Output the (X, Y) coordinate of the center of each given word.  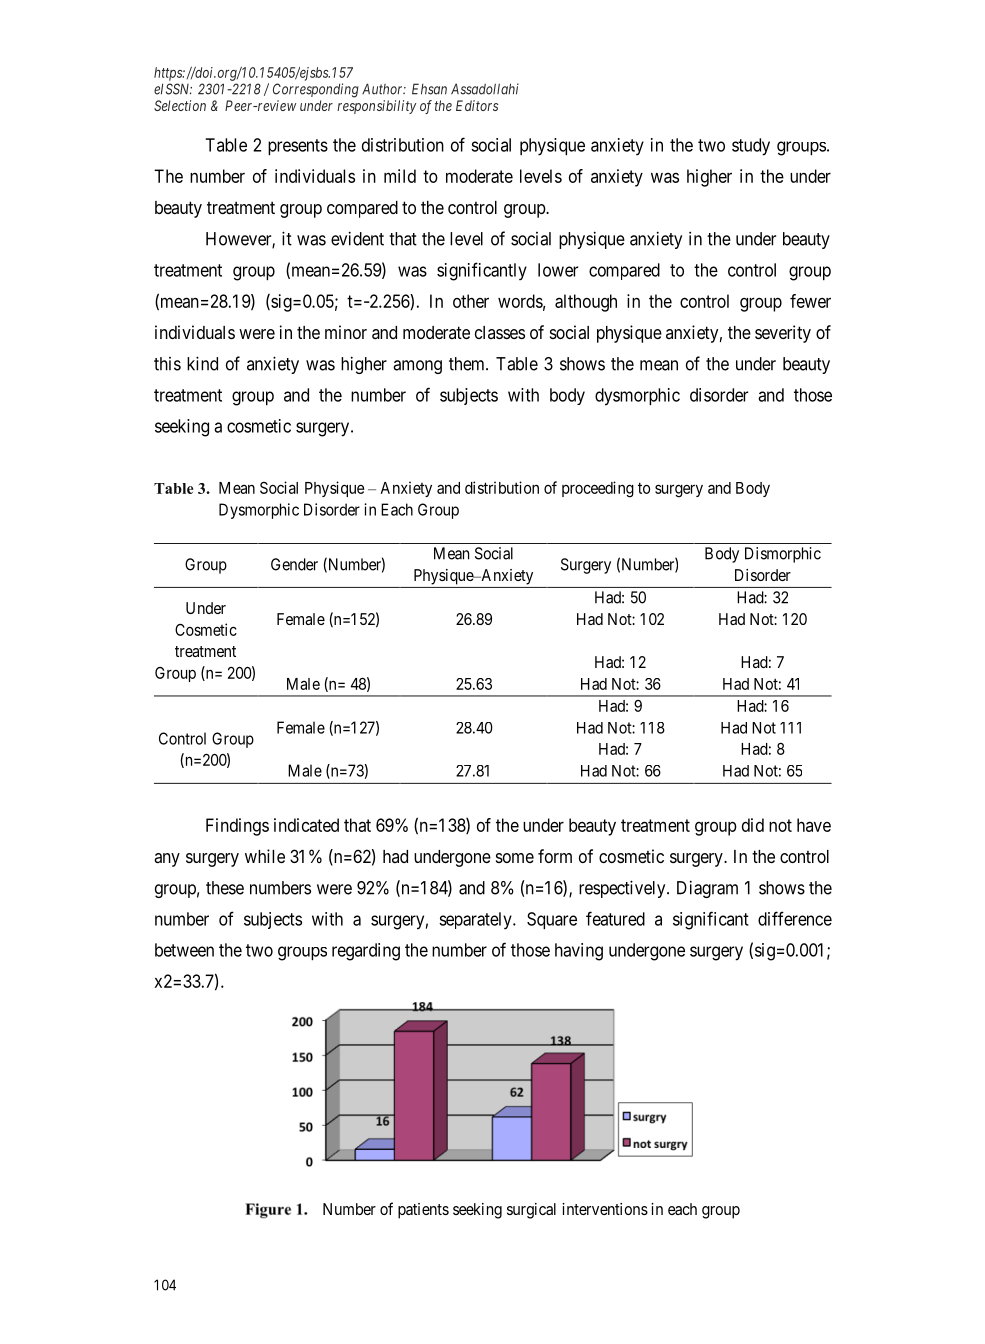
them (468, 364)
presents (298, 147)
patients (423, 1211)
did (753, 825)
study (751, 147)
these (225, 888)
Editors (477, 105)
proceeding (598, 489)
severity (783, 334)
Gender (294, 564)
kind (202, 363)
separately (476, 921)
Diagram (707, 889)
